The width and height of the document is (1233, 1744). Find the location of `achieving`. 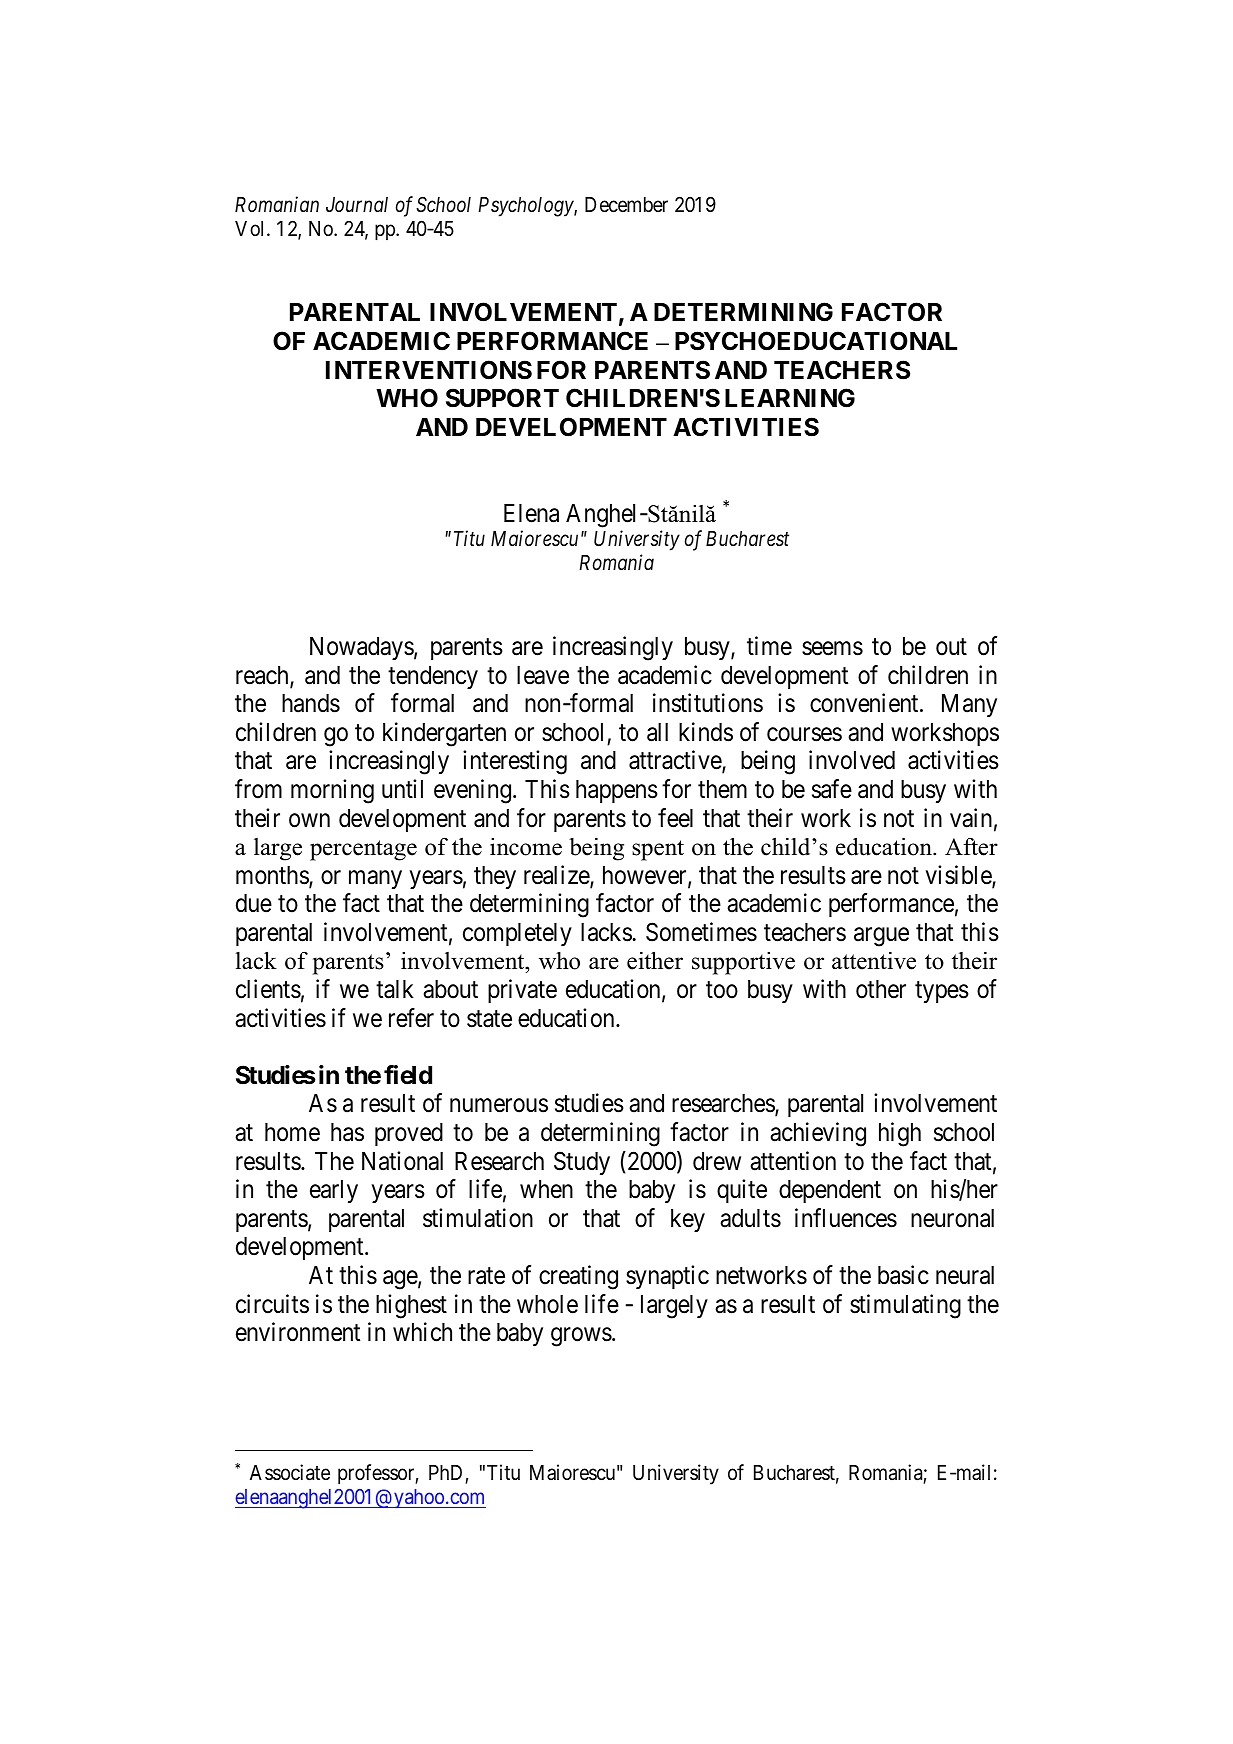

achieving is located at coordinates (818, 1134).
